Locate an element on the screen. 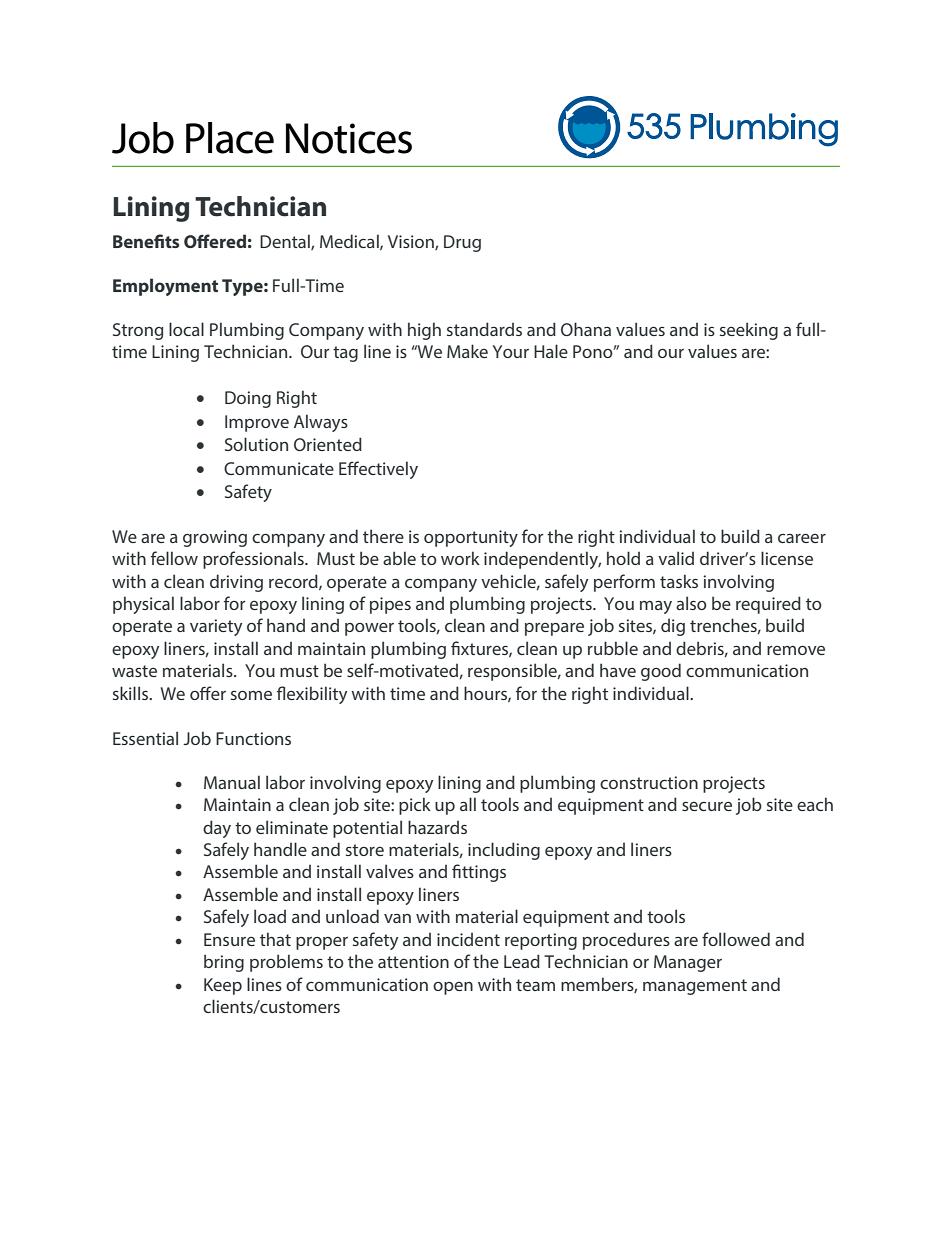 This screenshot has height=1233, width=952. incident is located at coordinates (468, 939).
